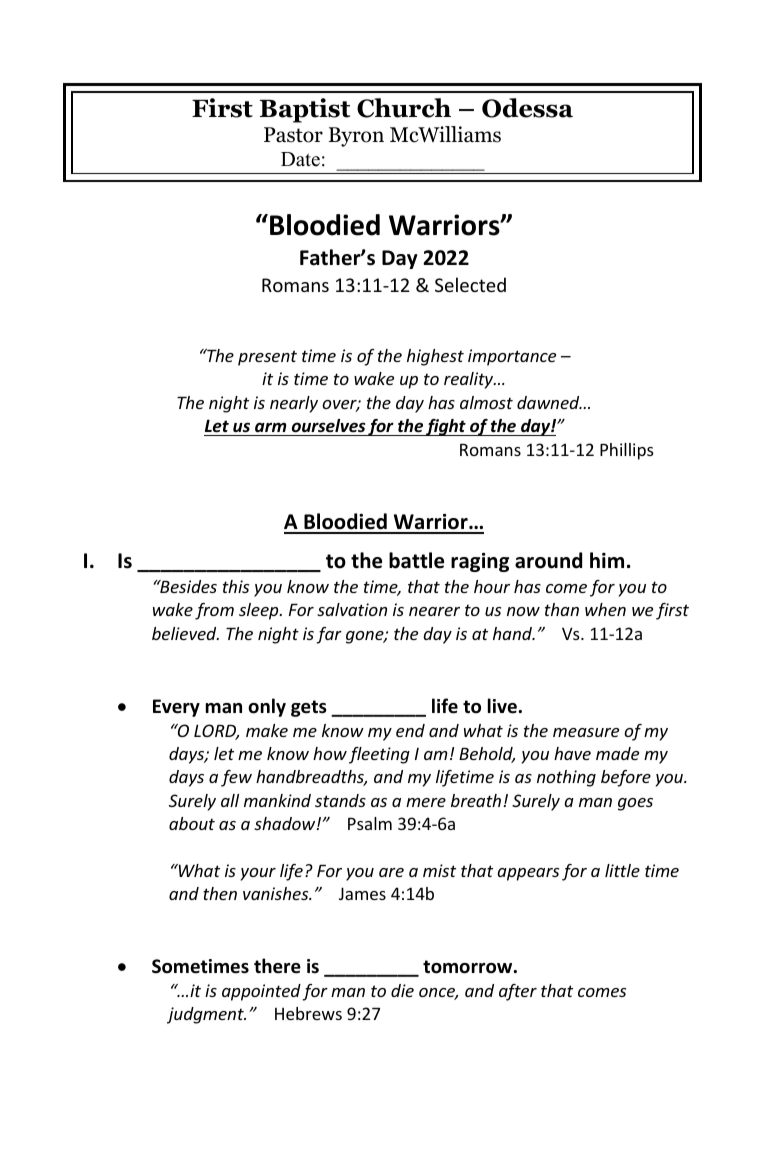  What do you see at coordinates (293, 135) in the screenshot?
I see `Pastor` at bounding box center [293, 135].
